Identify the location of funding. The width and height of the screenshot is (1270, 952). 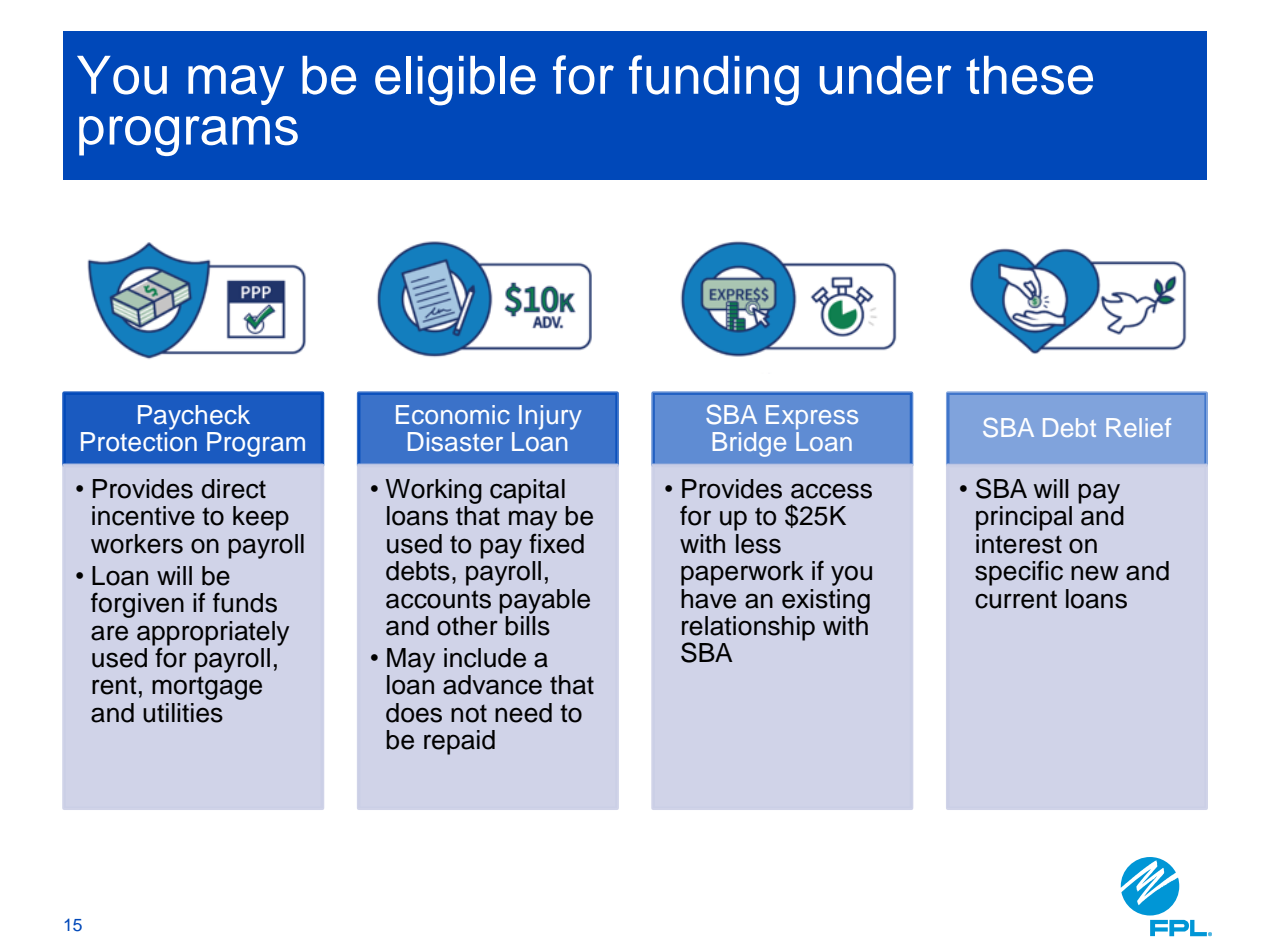
(714, 80).
